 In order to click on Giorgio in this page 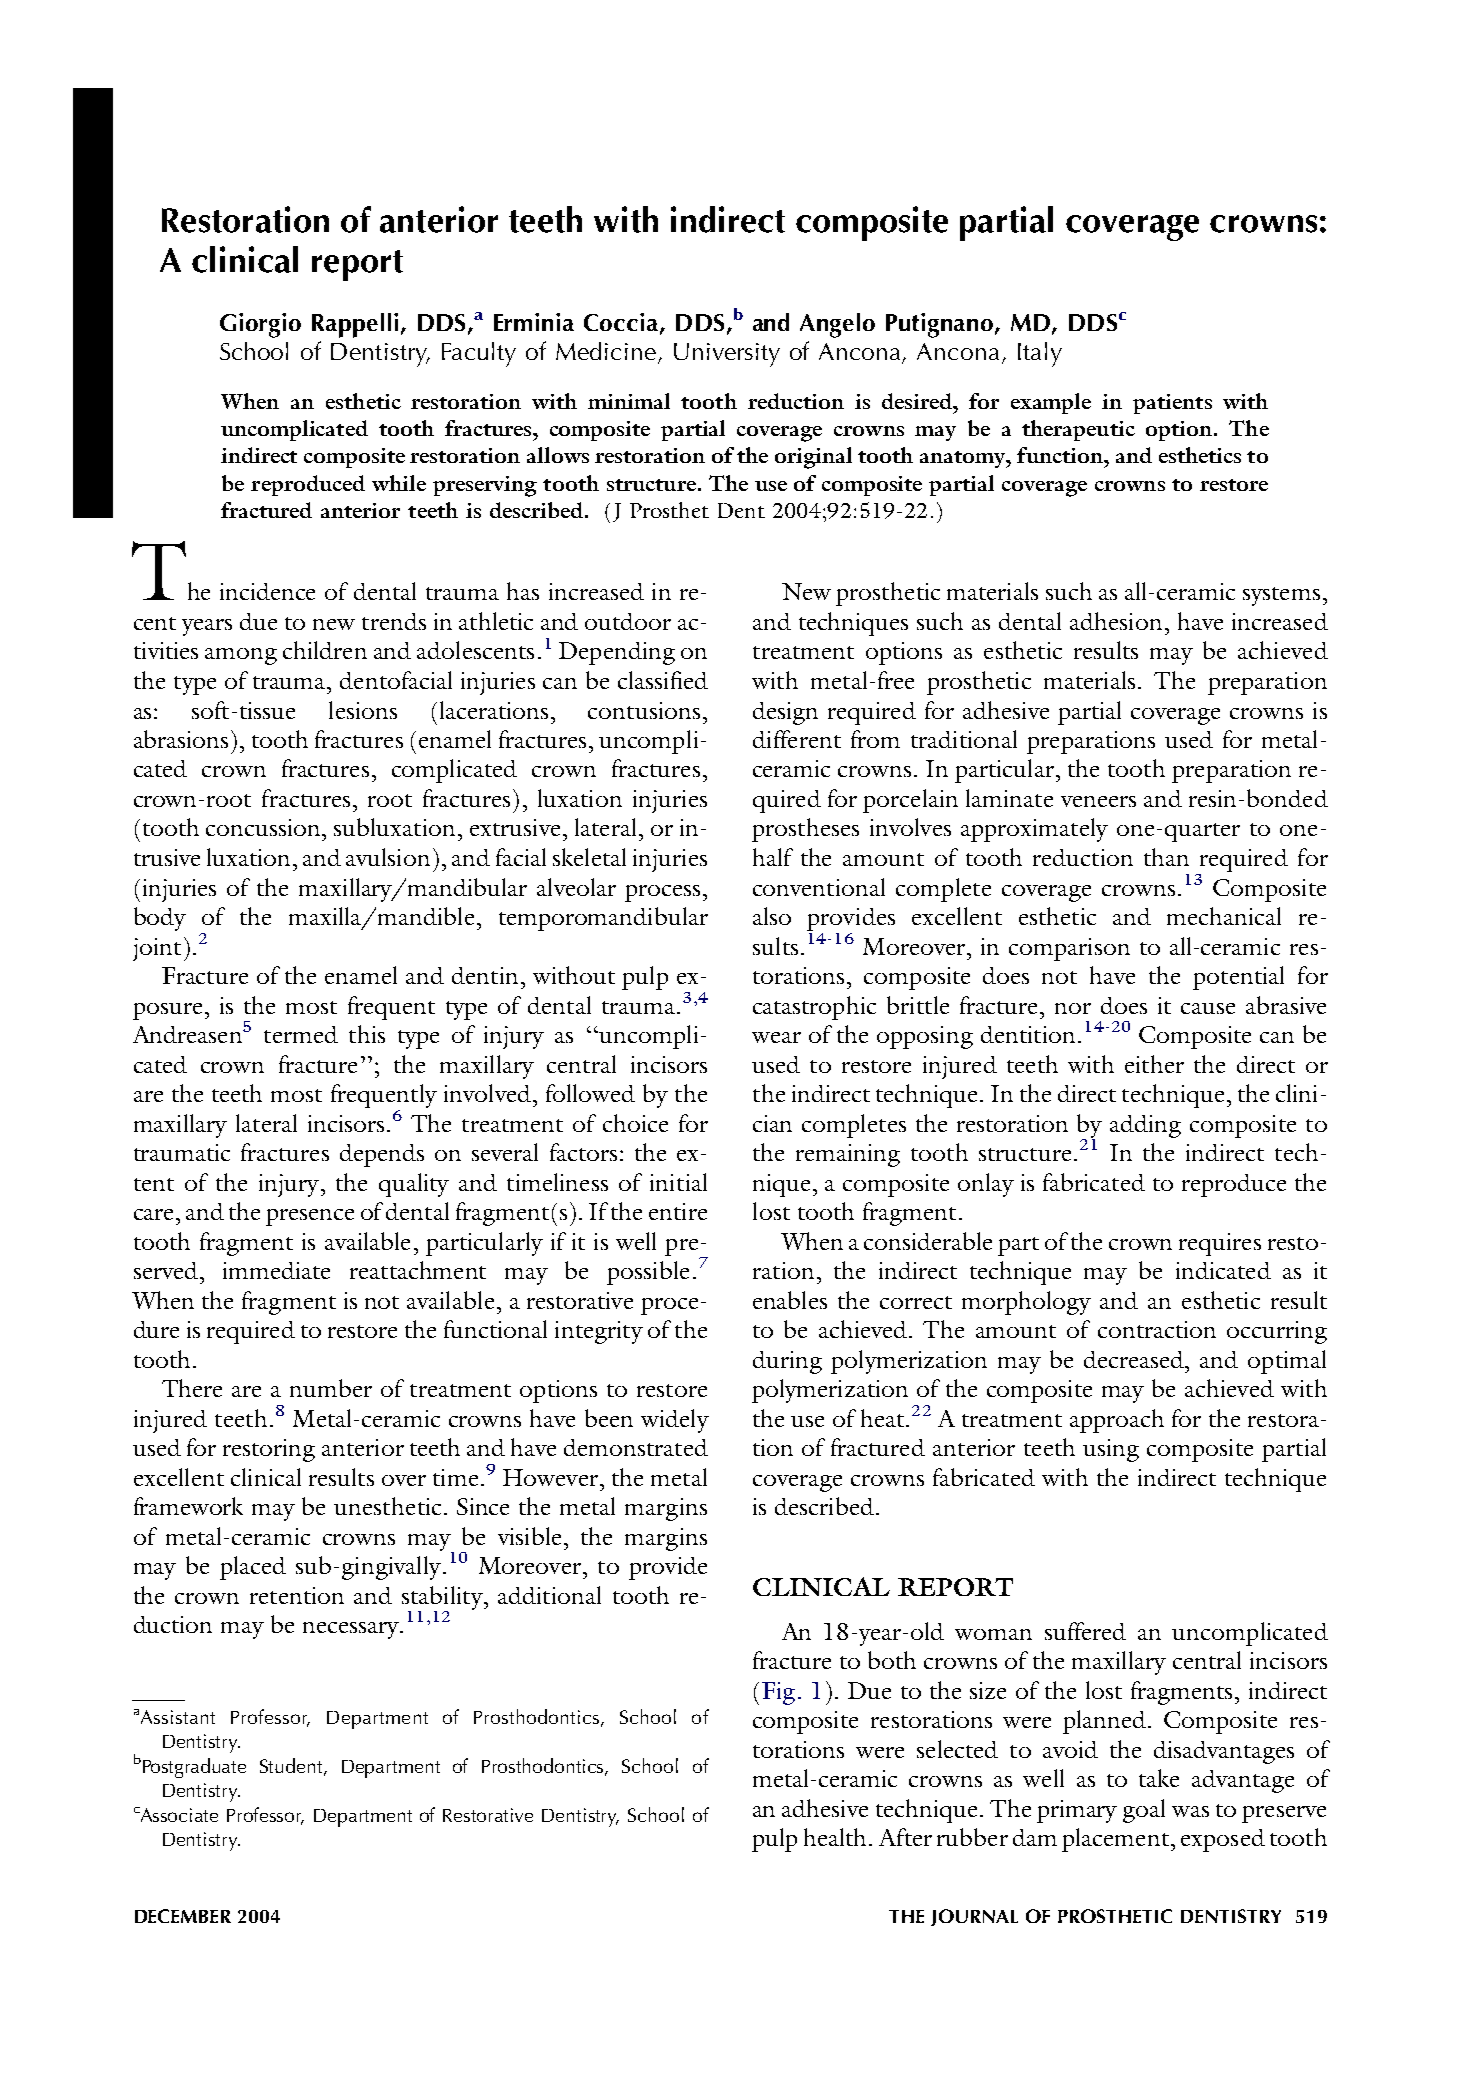, I will do `click(260, 325)`.
